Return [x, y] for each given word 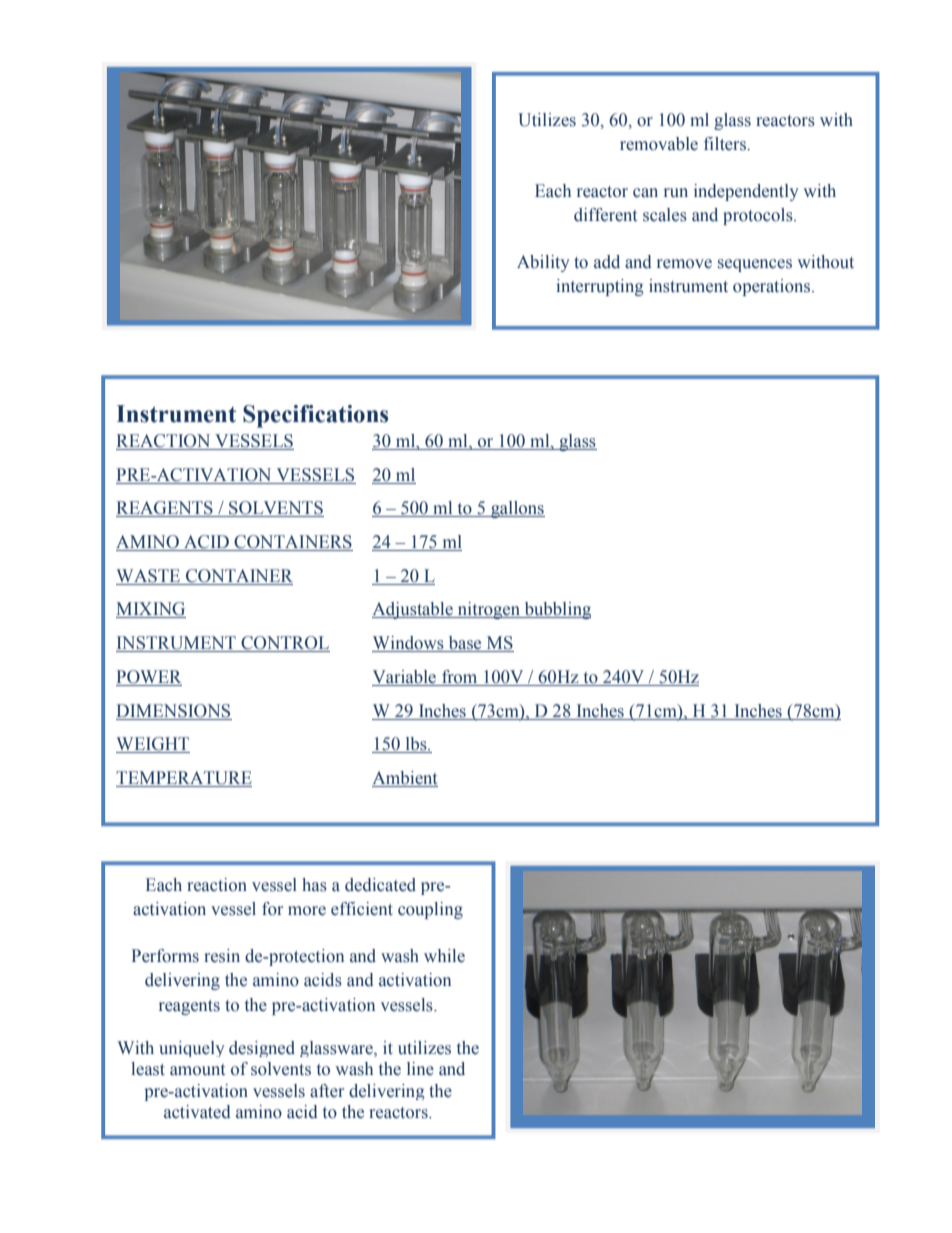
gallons [517, 509]
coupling [430, 910]
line [420, 1069]
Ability [543, 263]
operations [773, 287]
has [314, 885]
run [676, 193]
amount [197, 1070]
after [327, 1091]
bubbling [556, 610]
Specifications [315, 416]
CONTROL [284, 644]
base [465, 644]
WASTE [149, 577]
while [444, 956]
